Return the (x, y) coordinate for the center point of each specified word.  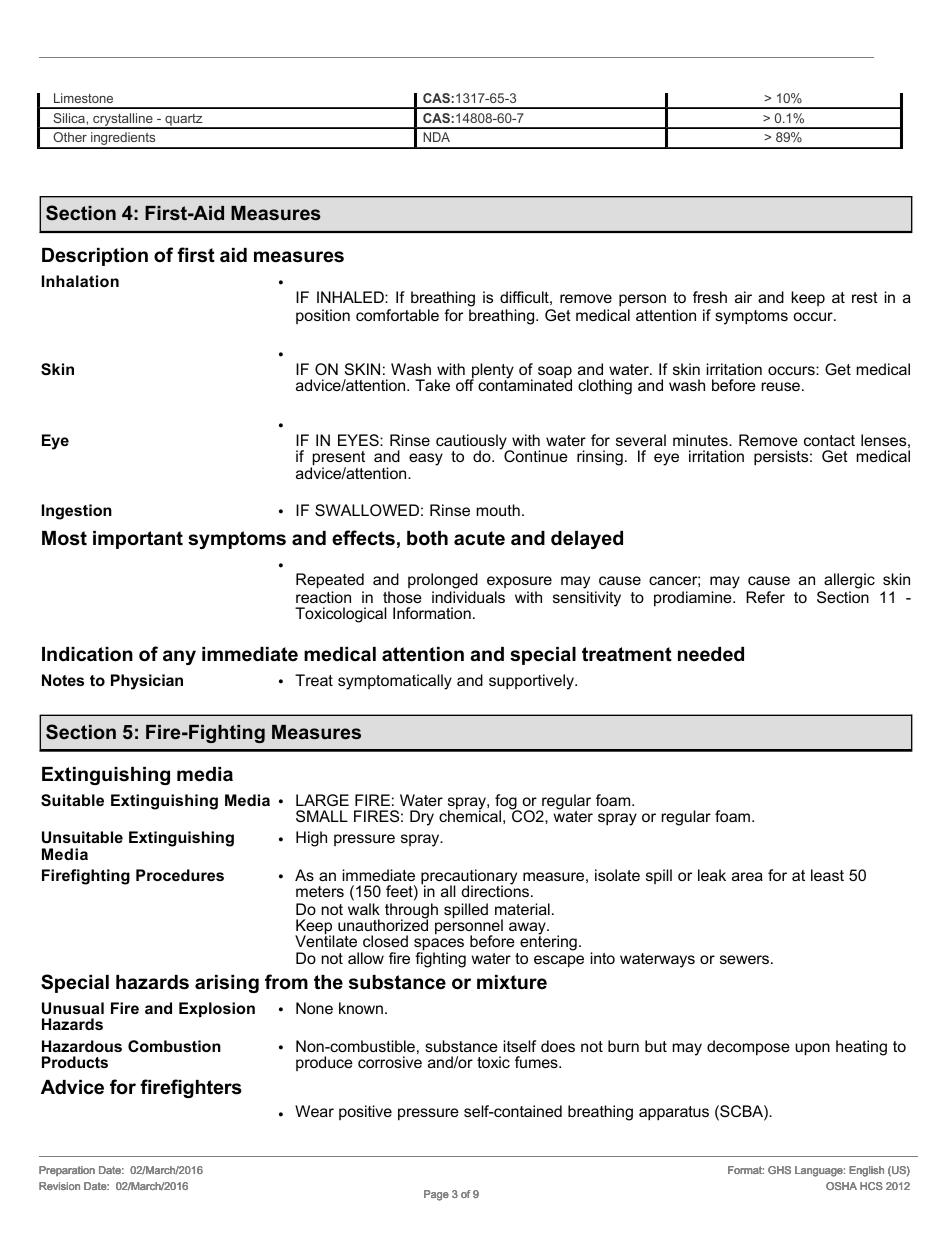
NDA (436, 137)
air (743, 297)
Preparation (67, 1171)
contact (829, 440)
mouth (498, 510)
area (747, 876)
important (138, 540)
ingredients (123, 140)
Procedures (180, 875)
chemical (470, 815)
